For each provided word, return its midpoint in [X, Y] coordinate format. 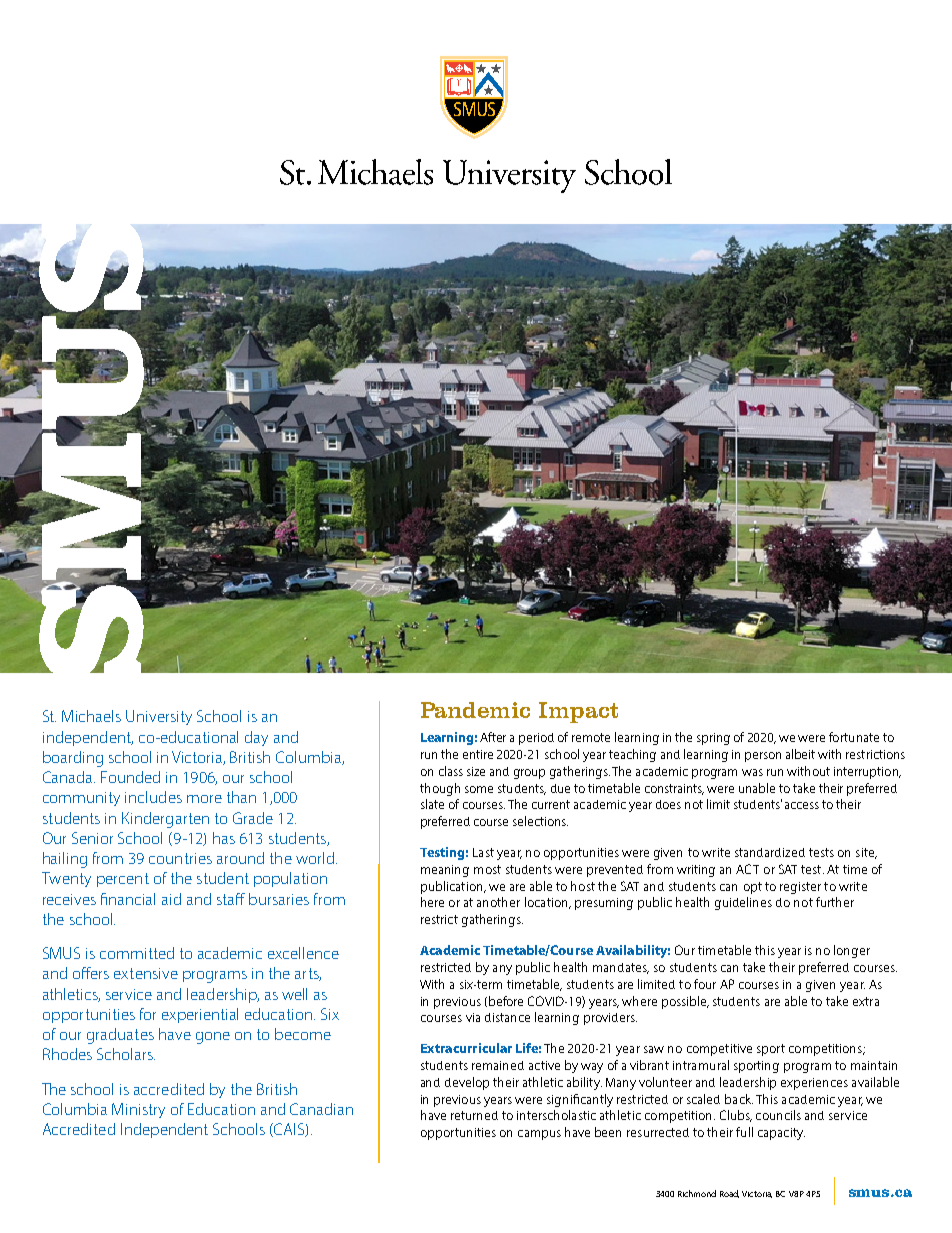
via [473, 1017]
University [159, 717]
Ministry [138, 1110]
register [800, 888]
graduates [120, 1036]
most [487, 869]
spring [713, 739]
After [493, 737]
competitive [719, 1050]
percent [123, 880]
